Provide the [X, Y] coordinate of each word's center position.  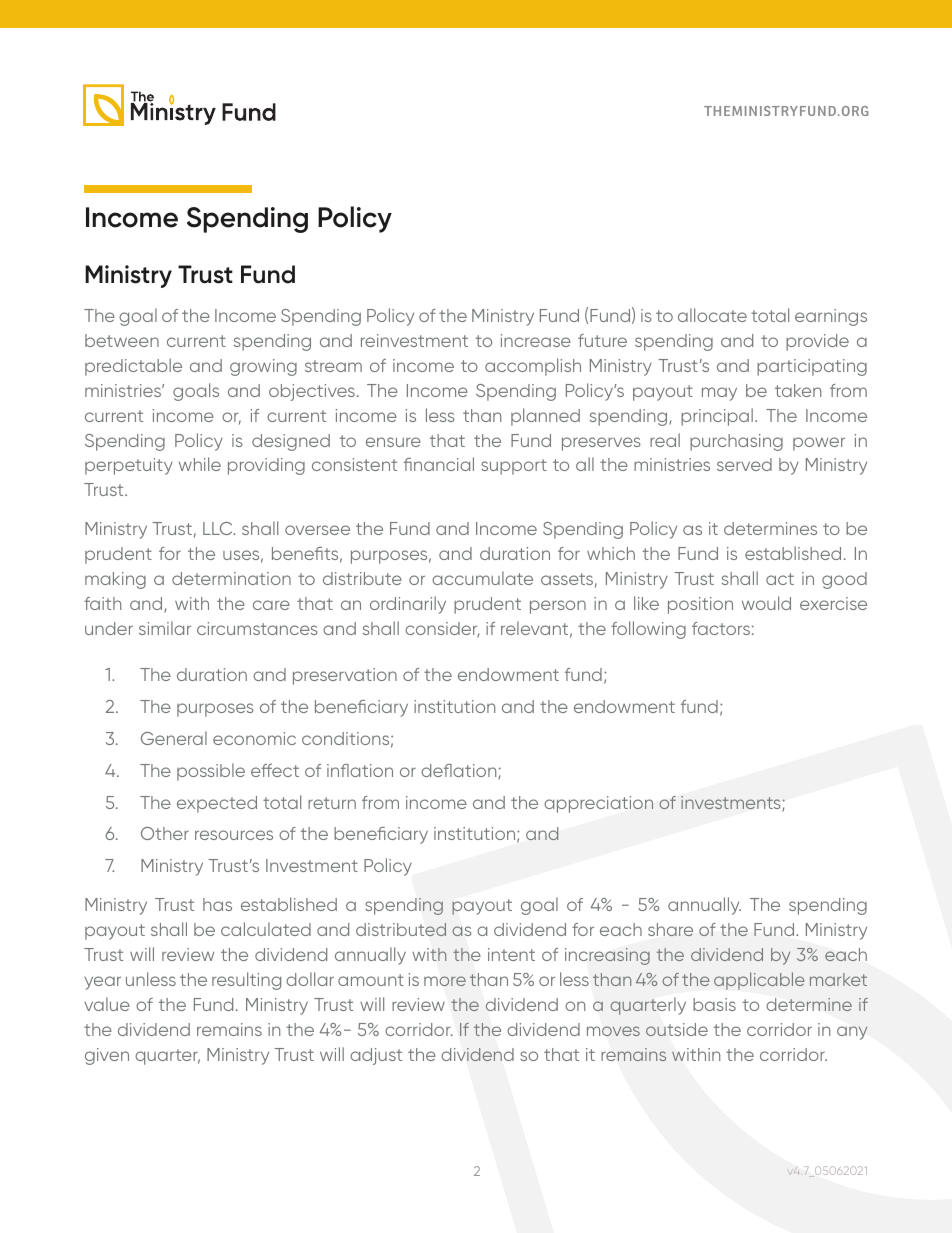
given [107, 1056]
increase [536, 340]
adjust [376, 1056]
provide [817, 342]
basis [714, 1004]
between [122, 340]
